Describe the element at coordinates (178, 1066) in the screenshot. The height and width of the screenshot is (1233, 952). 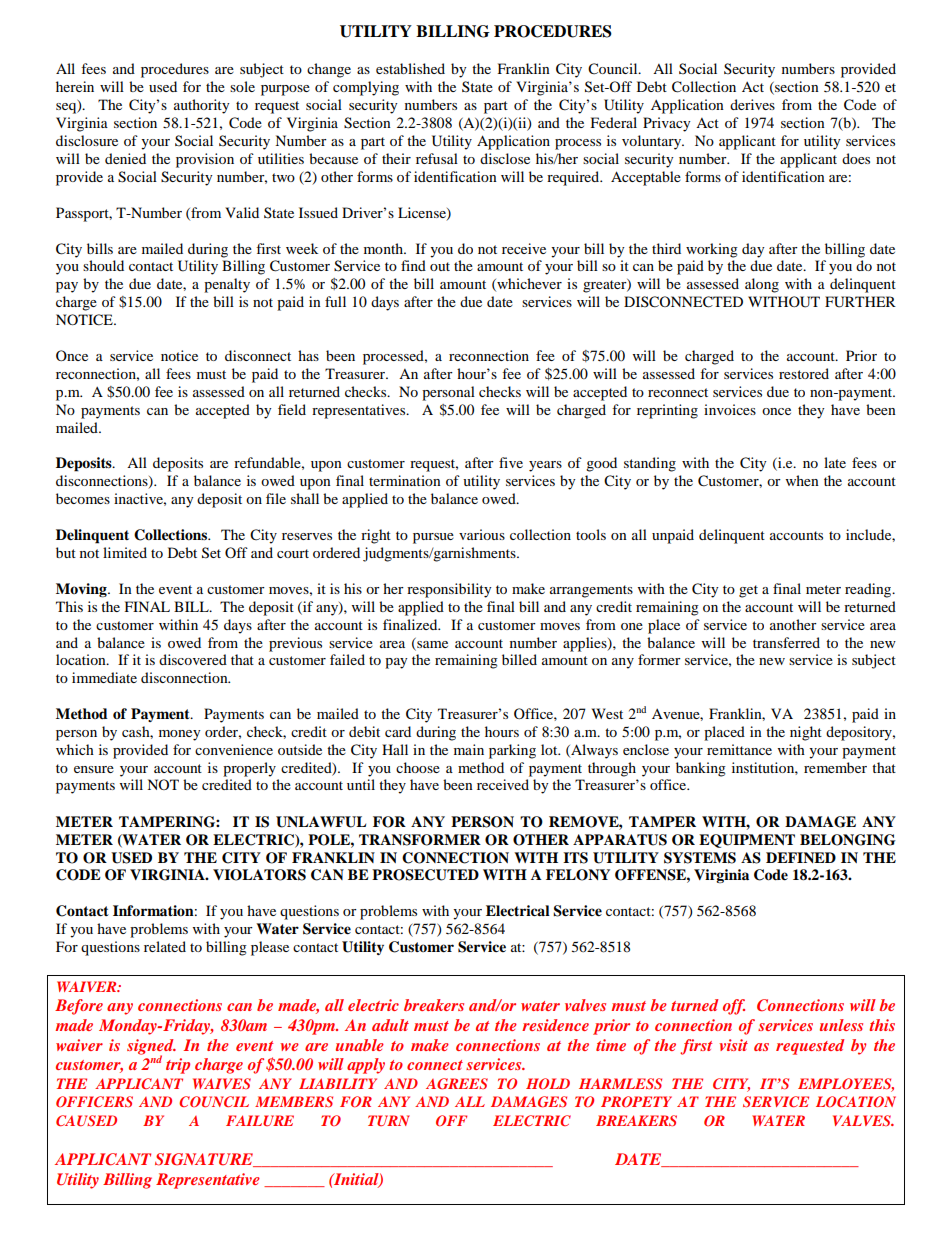
I see `trip` at that location.
